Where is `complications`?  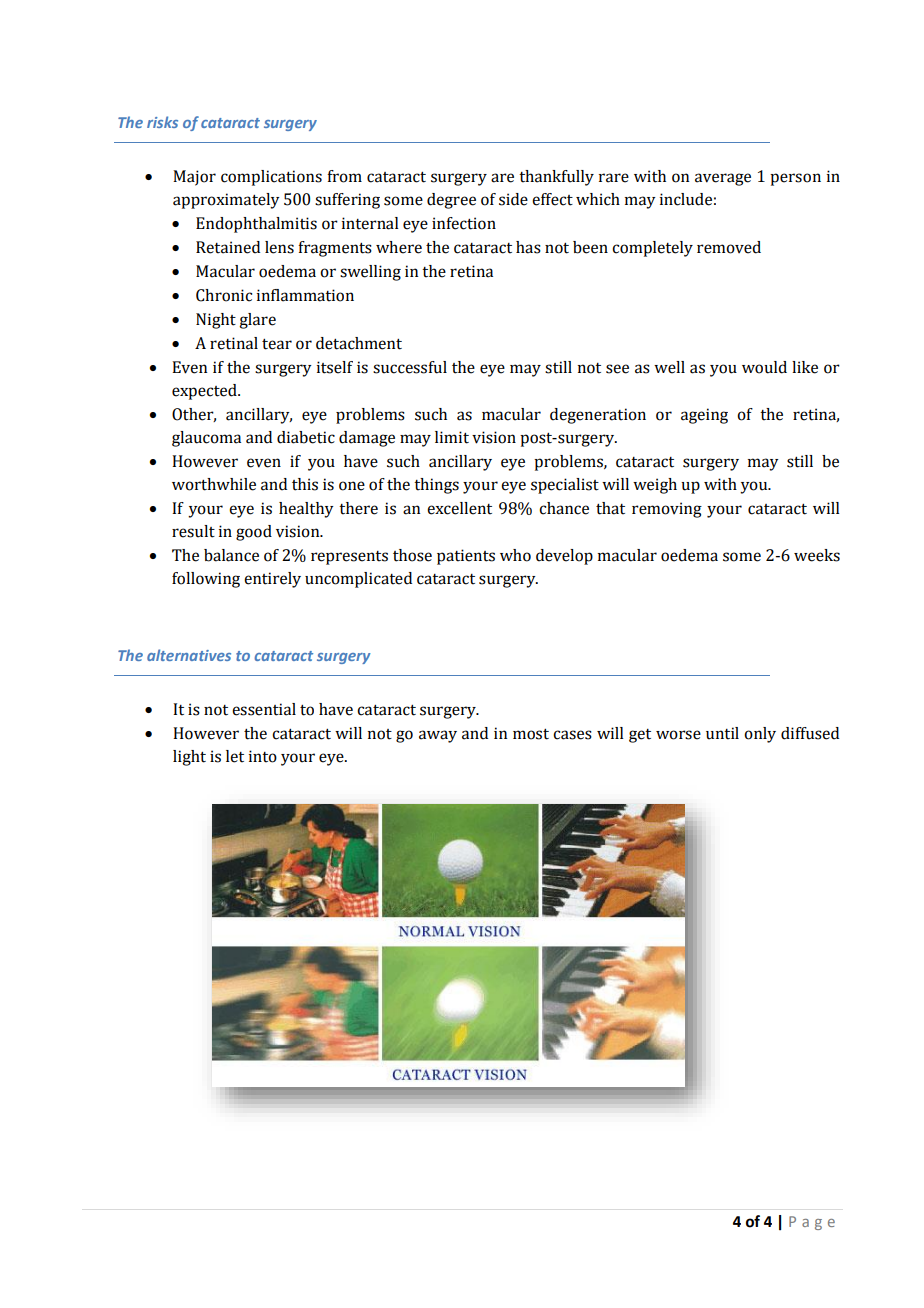
complications is located at coordinates (271, 178).
